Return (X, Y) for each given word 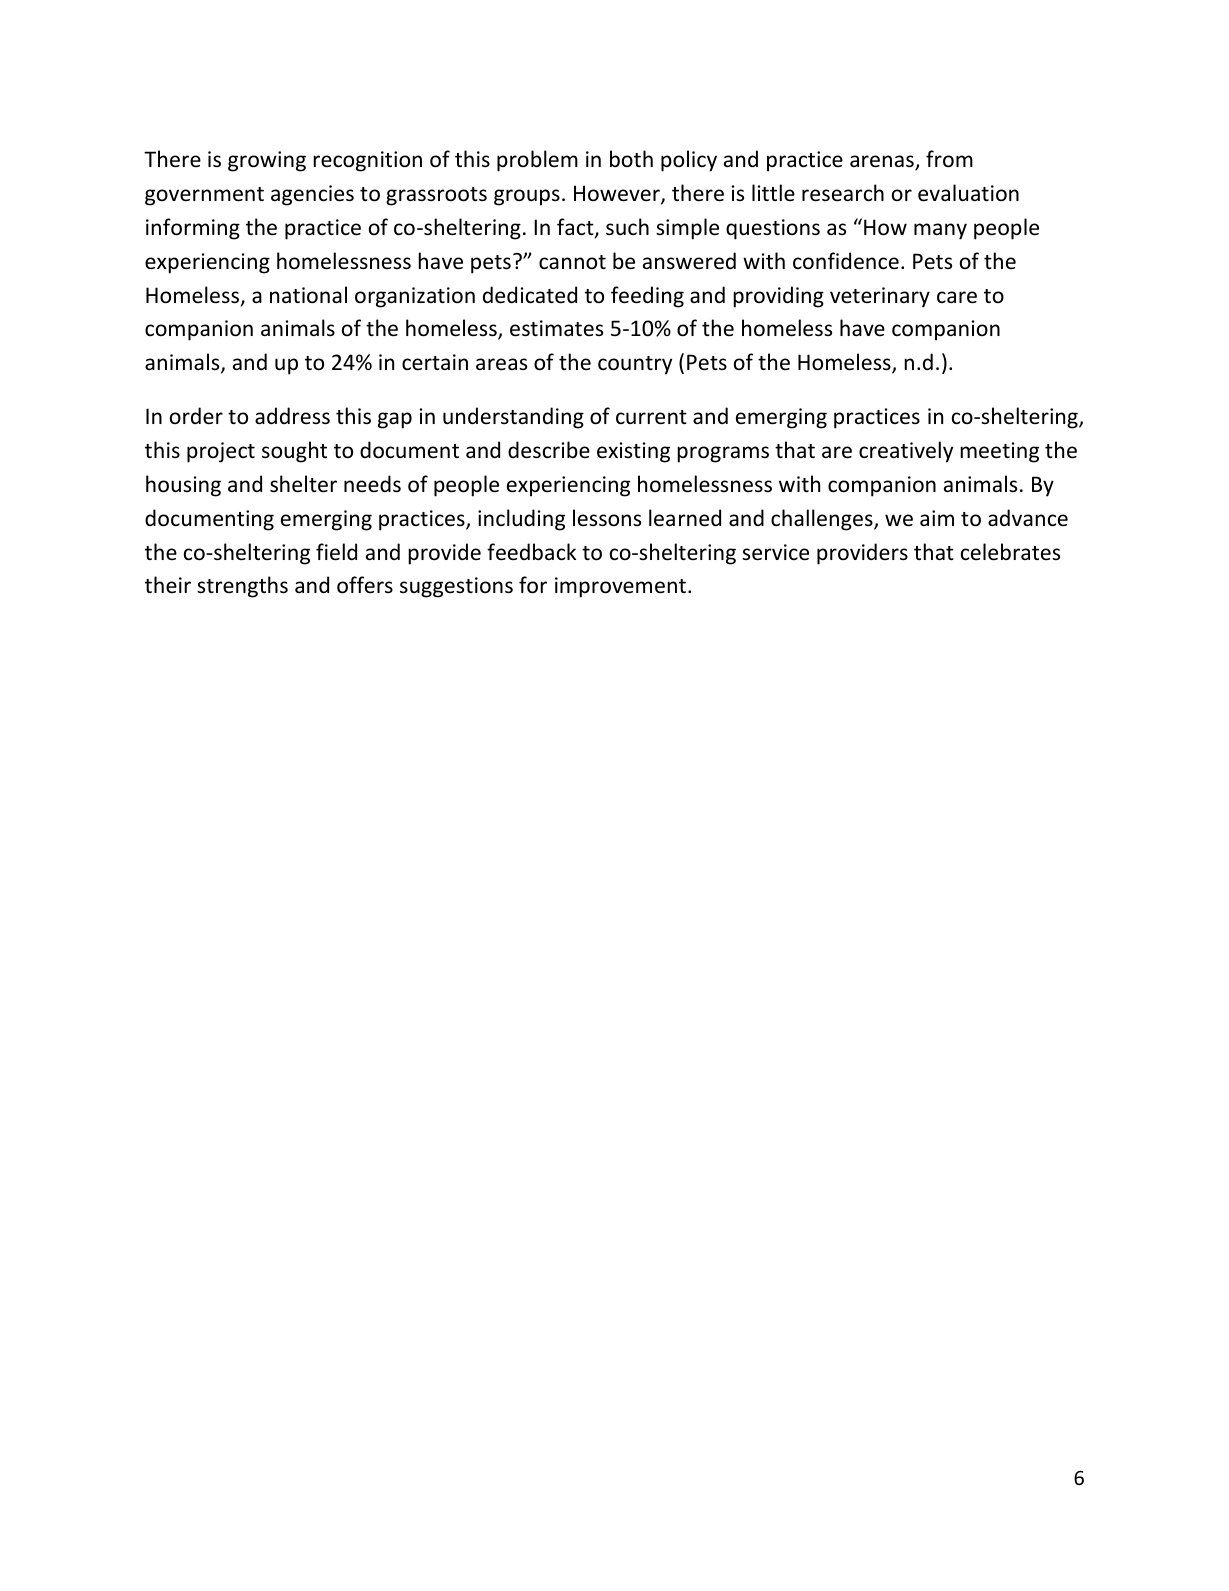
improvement (620, 587)
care (957, 297)
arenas (883, 162)
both (631, 158)
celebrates (1010, 552)
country (635, 365)
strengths (242, 587)
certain (435, 362)
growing (267, 161)
